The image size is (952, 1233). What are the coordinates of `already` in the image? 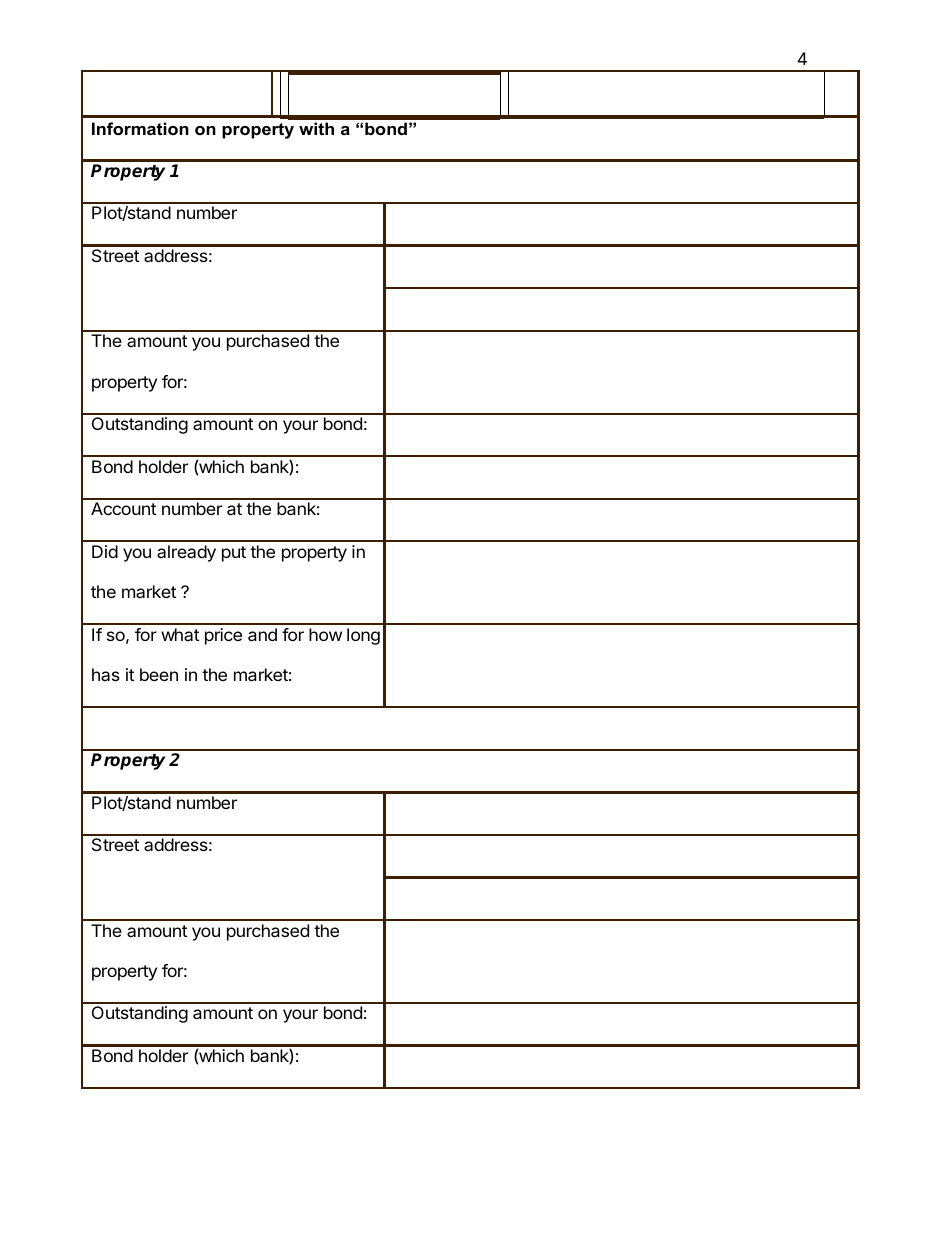 It's located at (186, 553).
